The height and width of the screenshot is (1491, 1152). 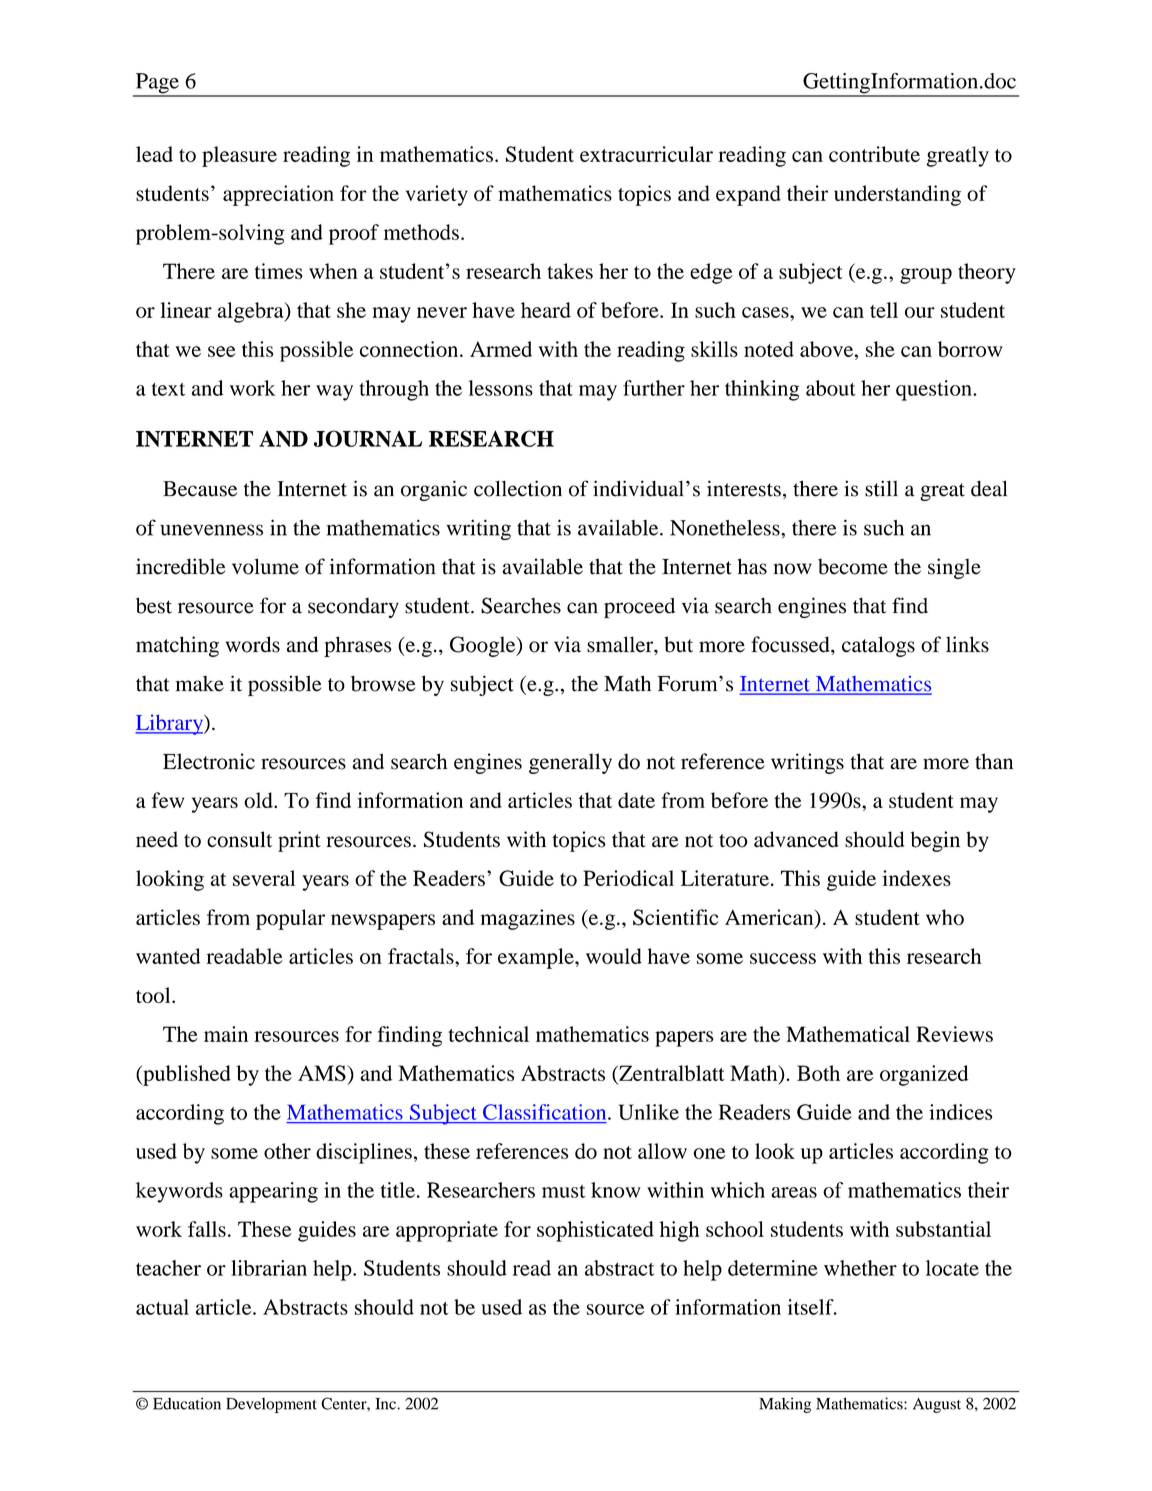 I want to click on collection, so click(x=518, y=488).
